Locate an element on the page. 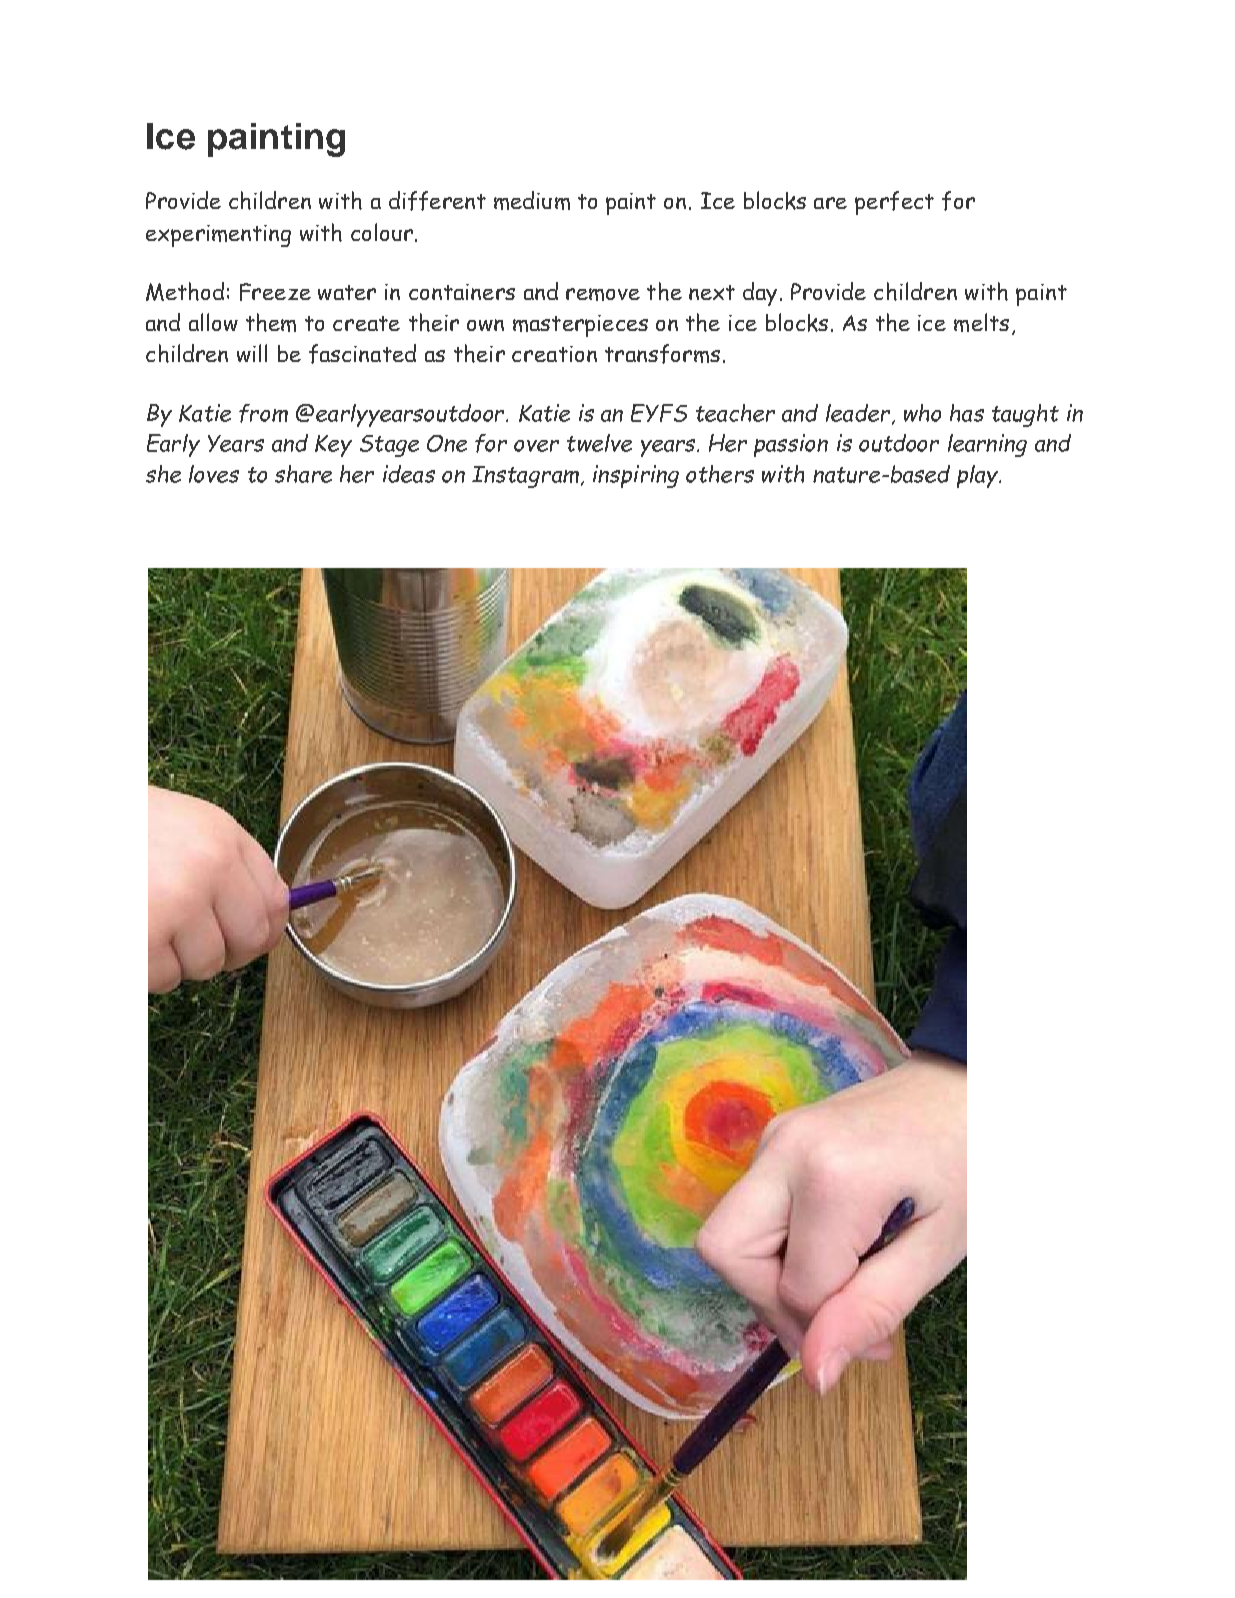 The image size is (1235, 1598). who is located at coordinates (922, 413).
